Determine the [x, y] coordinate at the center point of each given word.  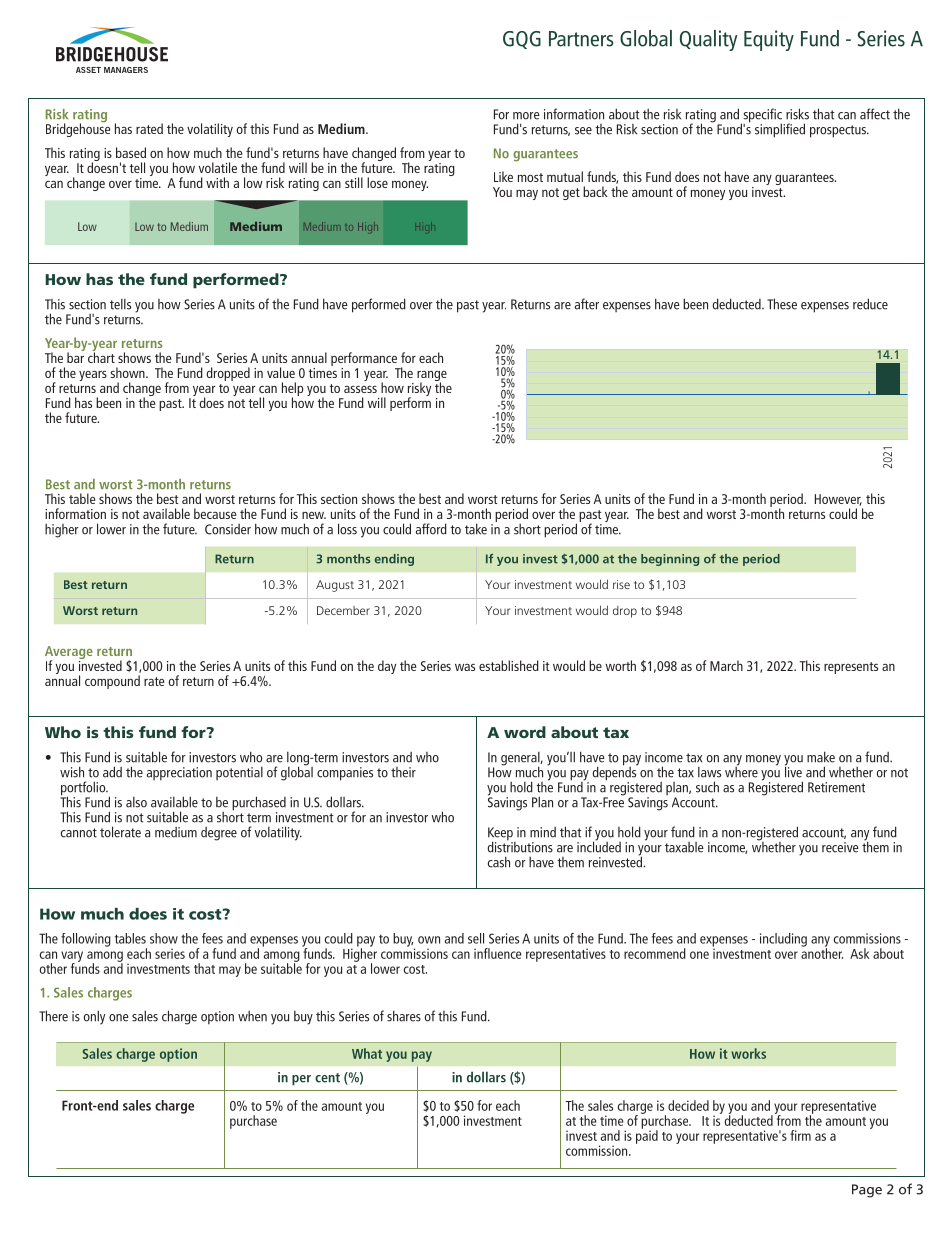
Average [69, 654]
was [465, 667]
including [783, 940]
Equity [769, 40]
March [726, 665]
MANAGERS [126, 70]
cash [499, 862]
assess [360, 389]
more [526, 116]
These [782, 304]
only [94, 1017]
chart [101, 356]
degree [219, 834]
